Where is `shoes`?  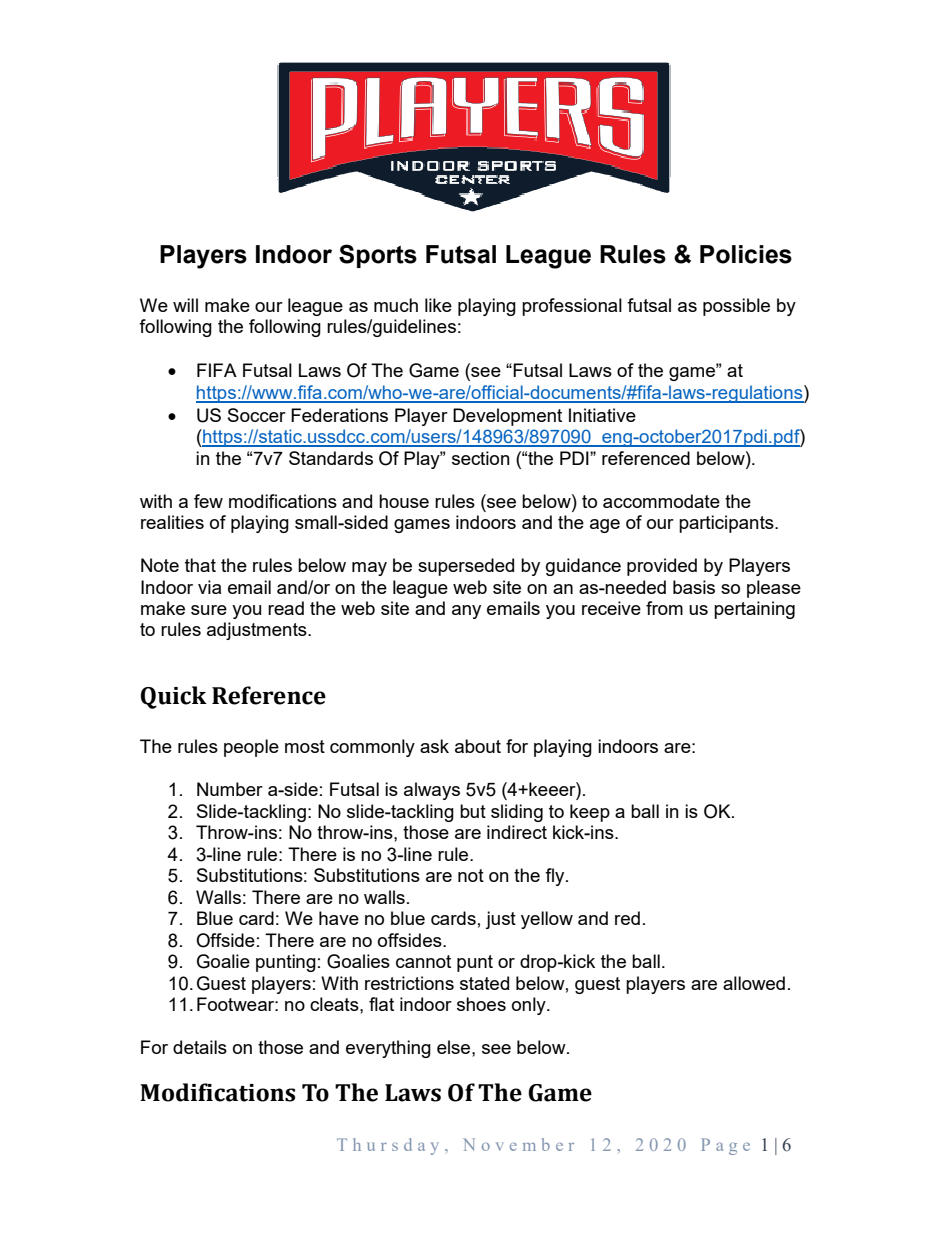 shoes is located at coordinates (481, 1004).
